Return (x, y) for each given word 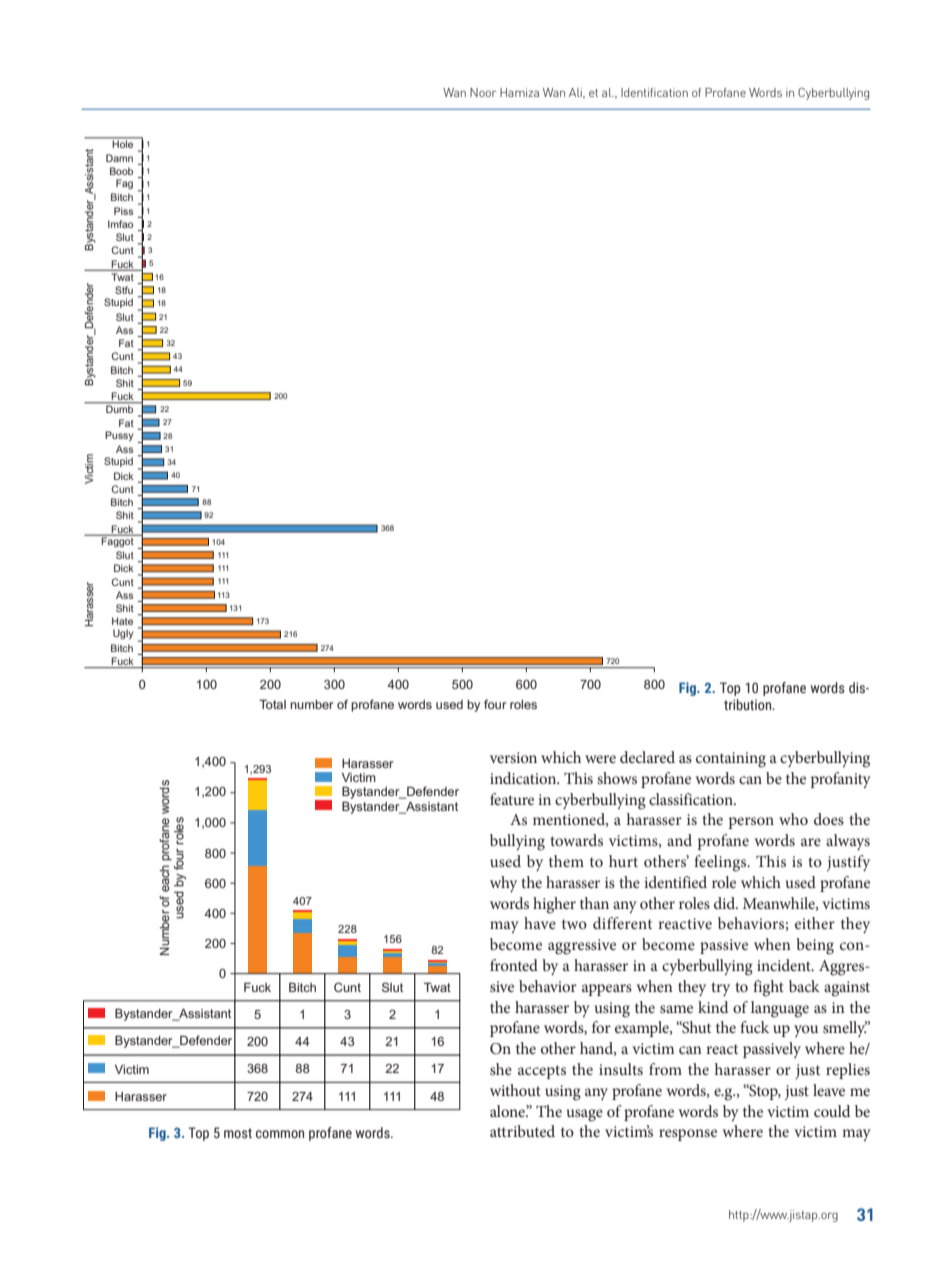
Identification (654, 92)
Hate (122, 621)
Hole (123, 144)
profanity (841, 780)
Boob (121, 171)
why (503, 884)
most (238, 1133)
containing (731, 760)
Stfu (124, 290)
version (513, 757)
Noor (483, 92)
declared (647, 757)
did (726, 903)
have (540, 923)
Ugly (123, 634)
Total (272, 704)
